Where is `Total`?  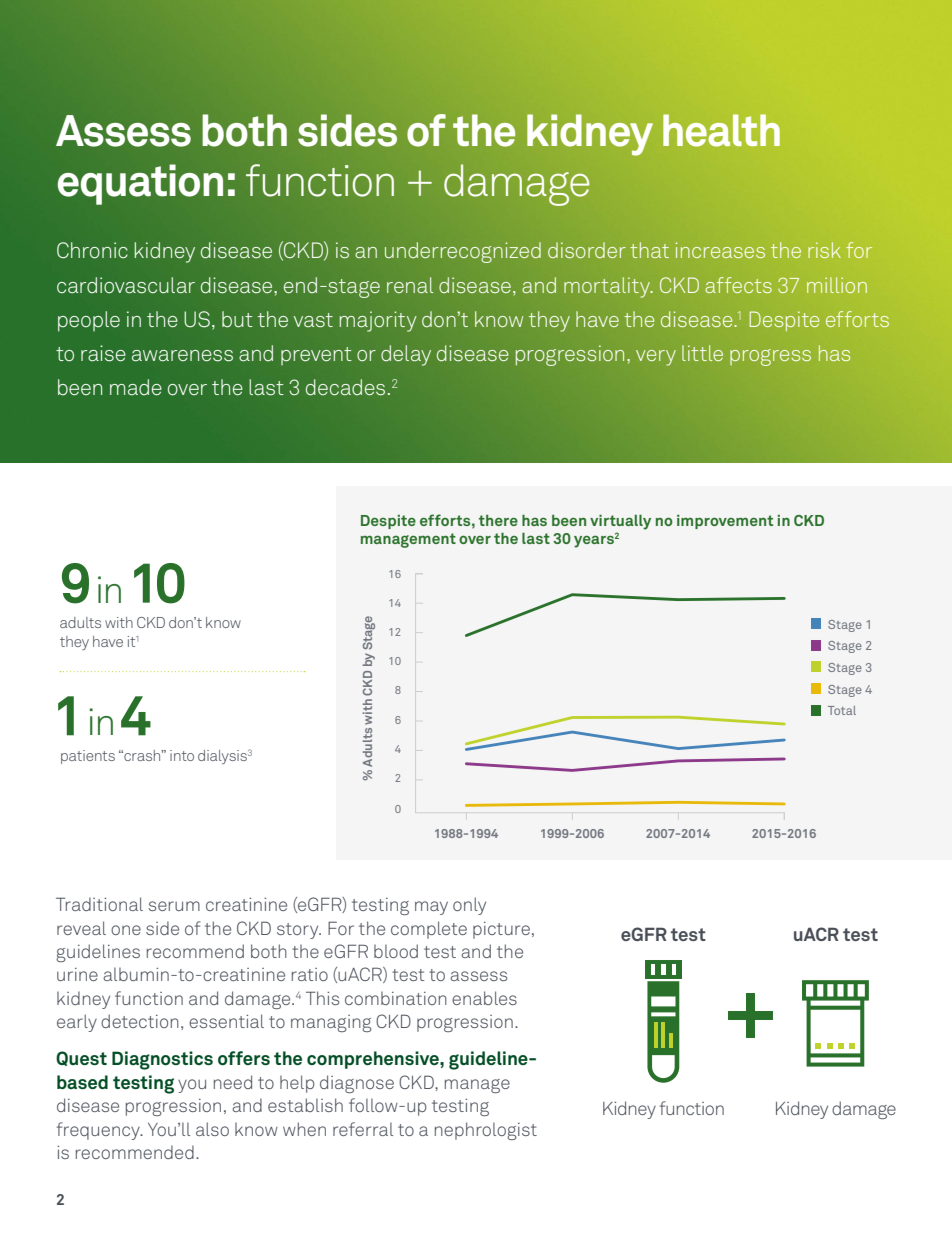 Total is located at coordinates (842, 710).
